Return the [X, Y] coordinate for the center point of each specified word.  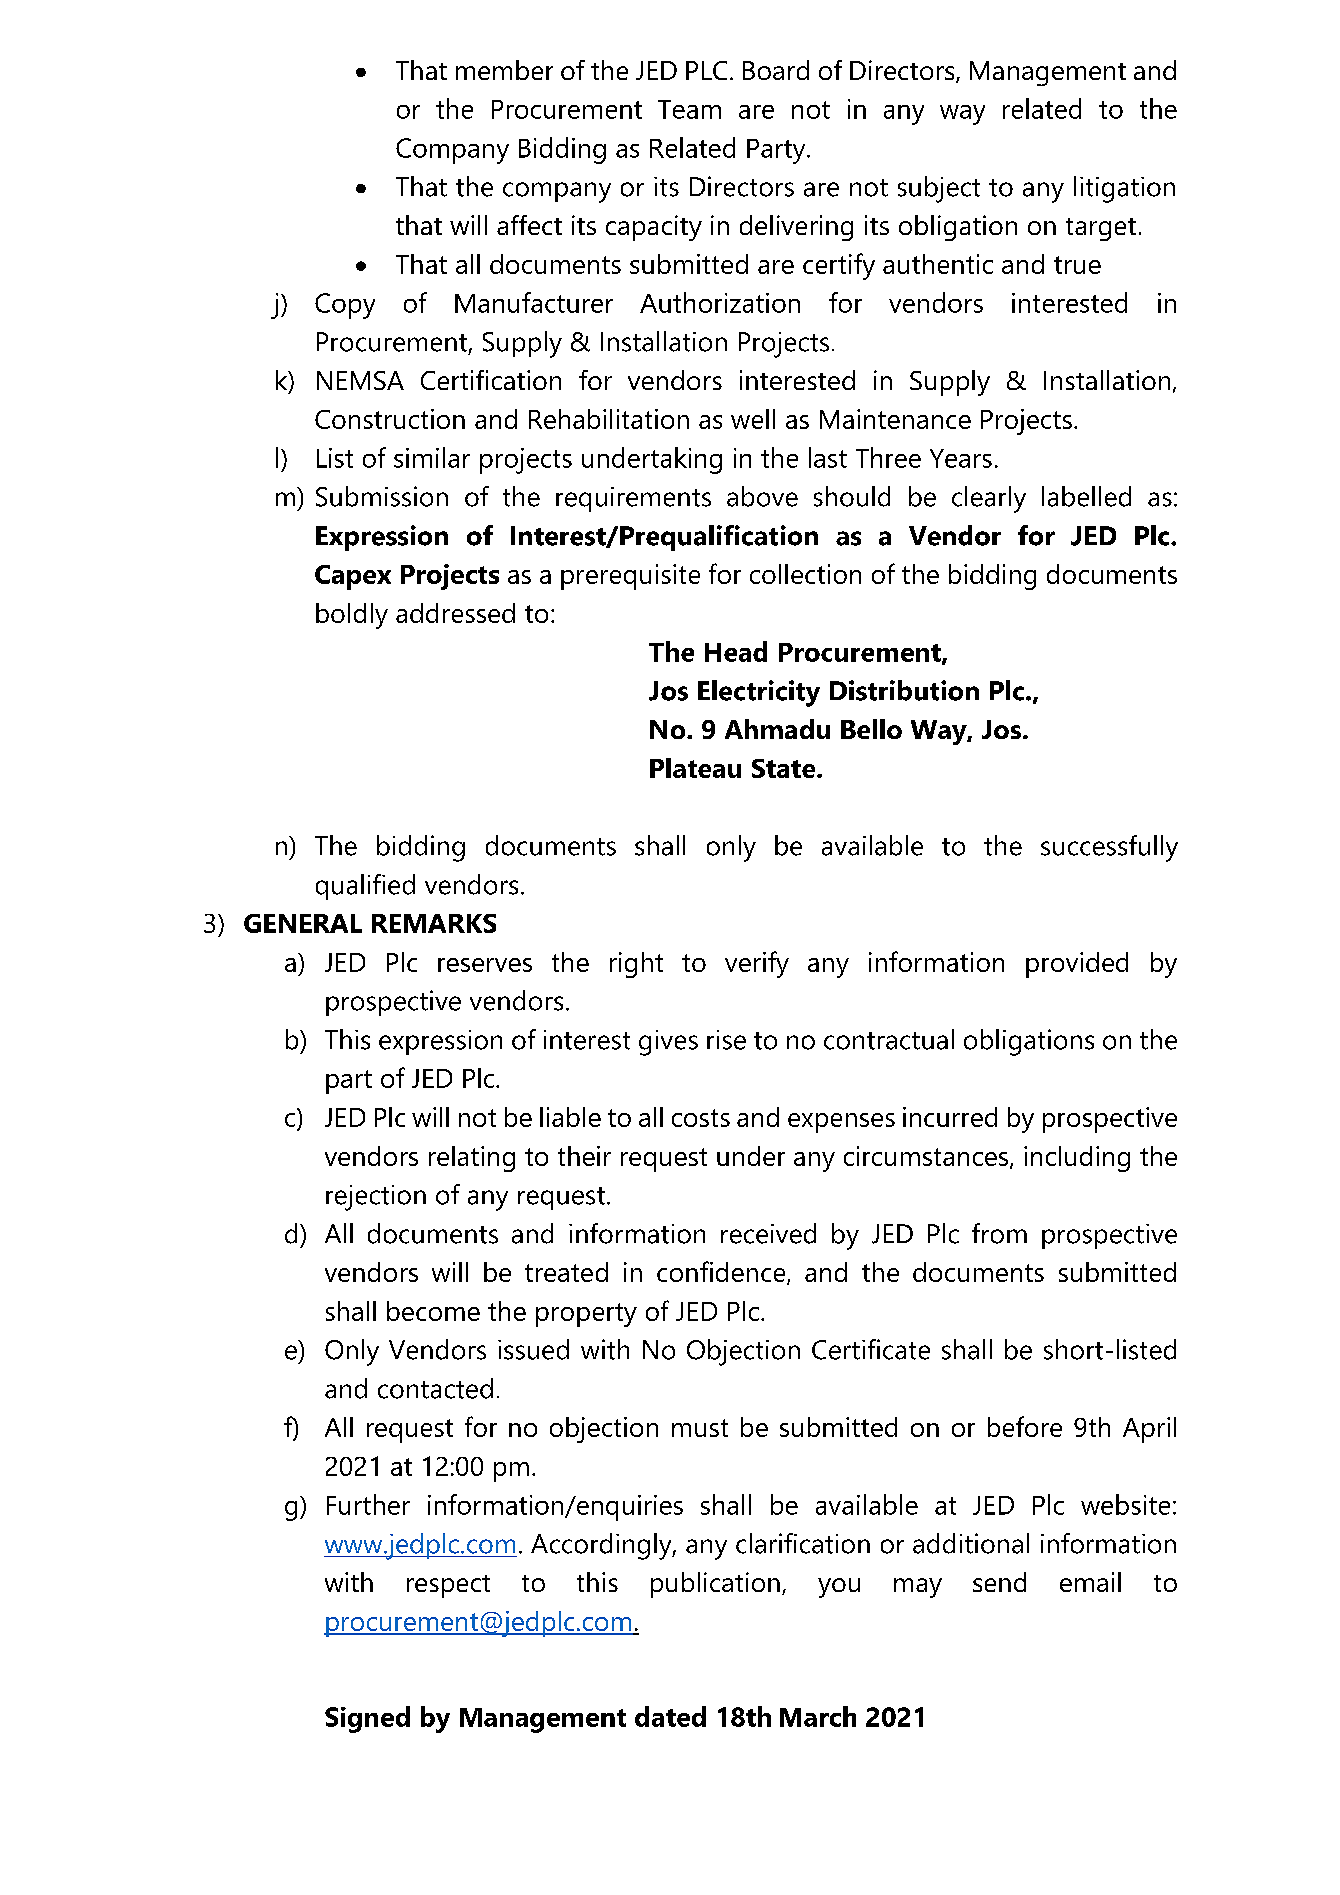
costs [701, 1118]
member [504, 70]
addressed [455, 613]
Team [689, 109]
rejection [376, 1198]
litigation [1124, 189]
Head [736, 651]
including [1077, 1159]
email [1090, 1582]
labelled [1086, 496]
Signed [367, 1719]
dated [670, 1716]
